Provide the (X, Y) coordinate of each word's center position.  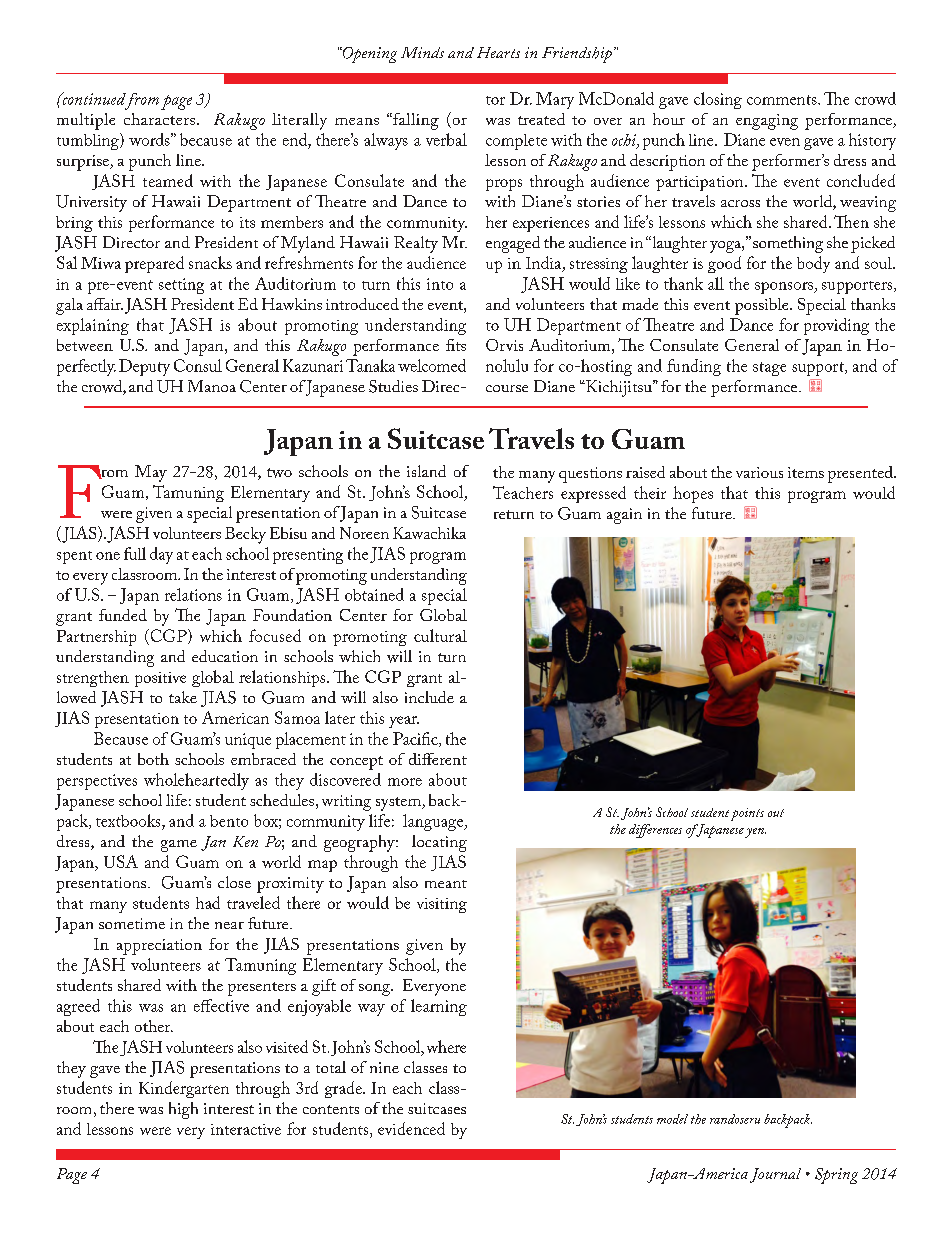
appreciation (159, 947)
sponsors (785, 288)
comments (783, 100)
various (759, 472)
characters (159, 119)
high (183, 1110)
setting (181, 286)
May (151, 473)
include (429, 697)
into (440, 284)
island (426, 471)
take (183, 697)
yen (755, 833)
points (747, 814)
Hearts (498, 52)
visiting (442, 905)
